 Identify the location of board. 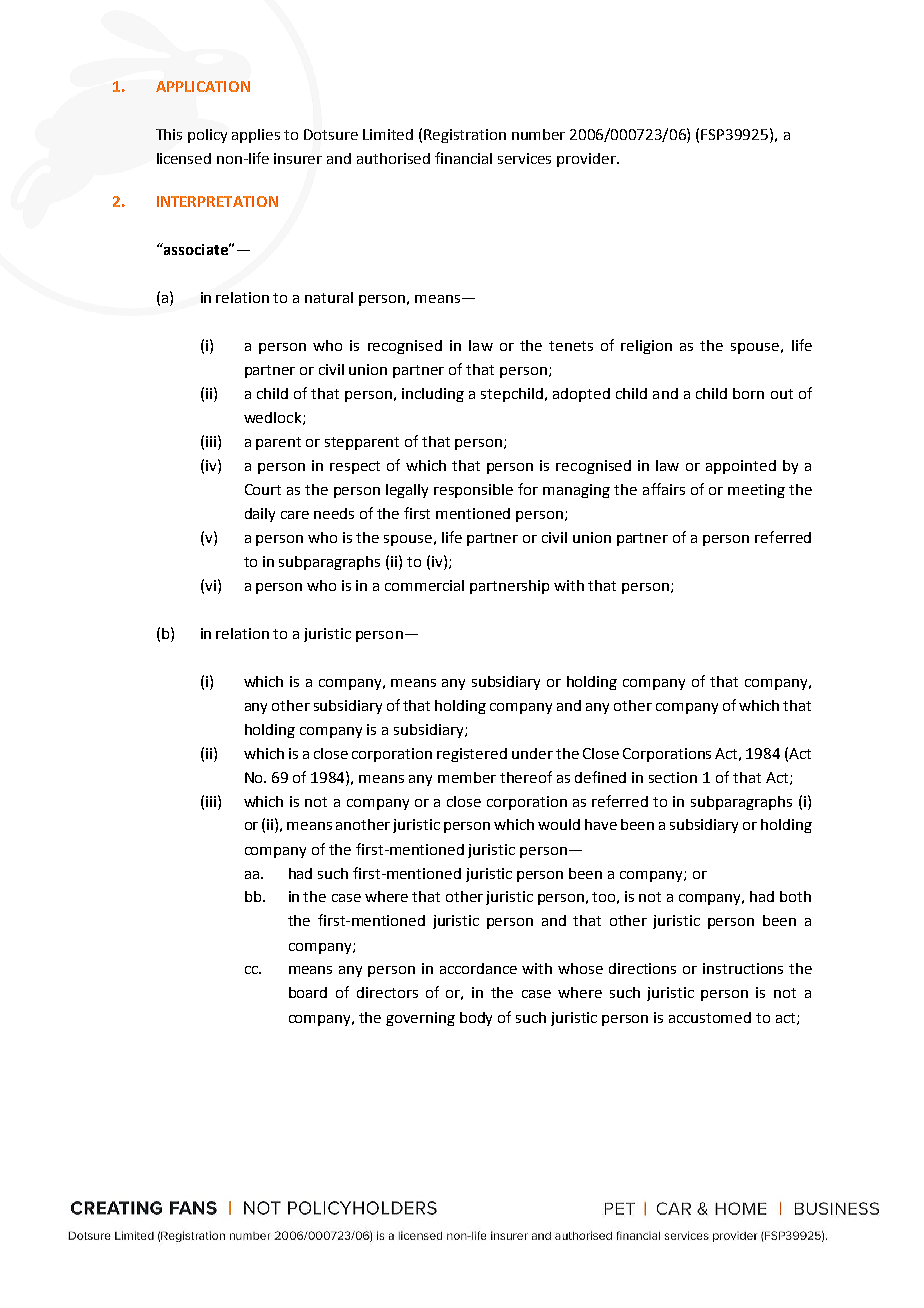
(308, 992).
